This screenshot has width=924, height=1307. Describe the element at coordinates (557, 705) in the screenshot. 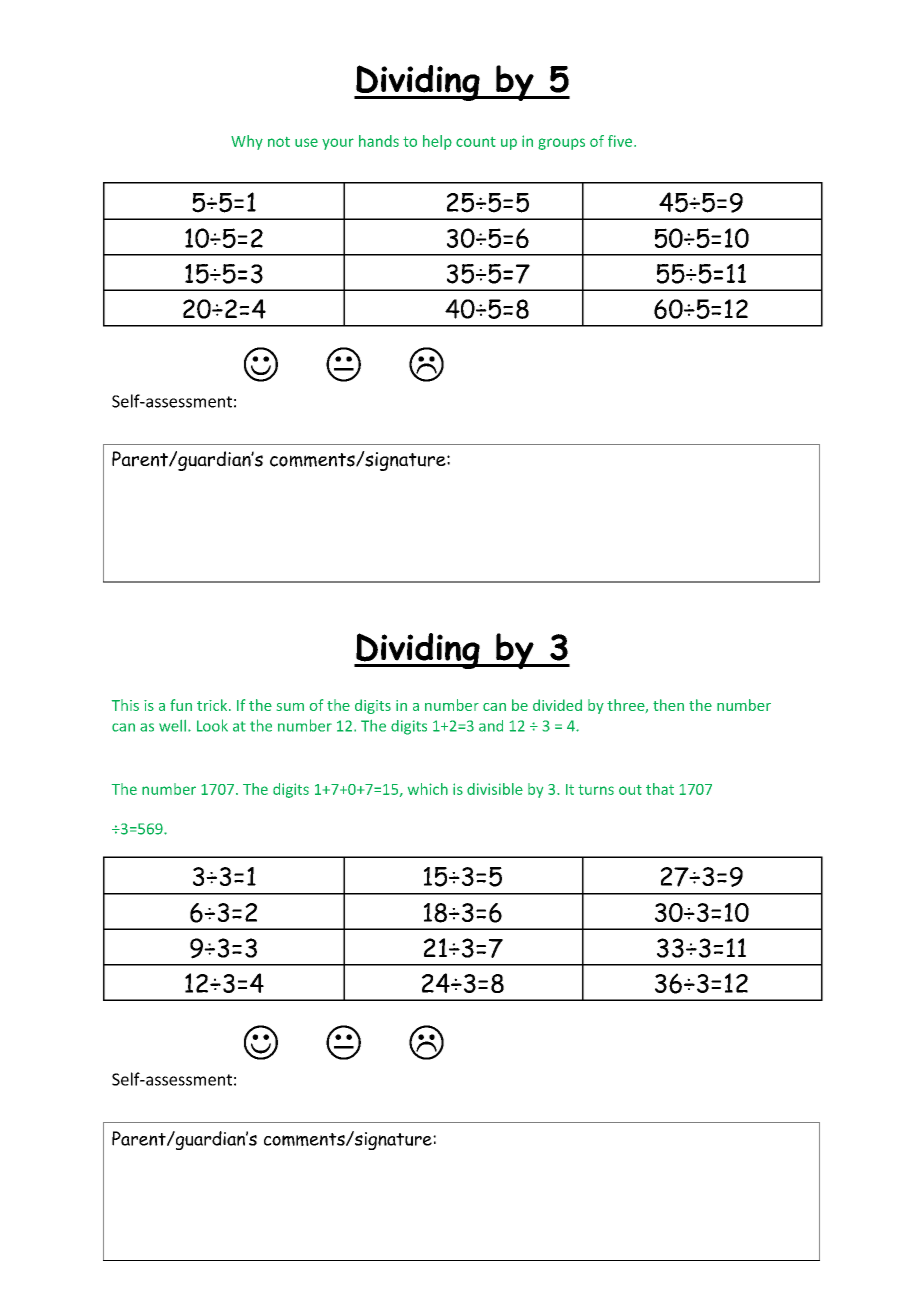

I see `divided` at that location.
